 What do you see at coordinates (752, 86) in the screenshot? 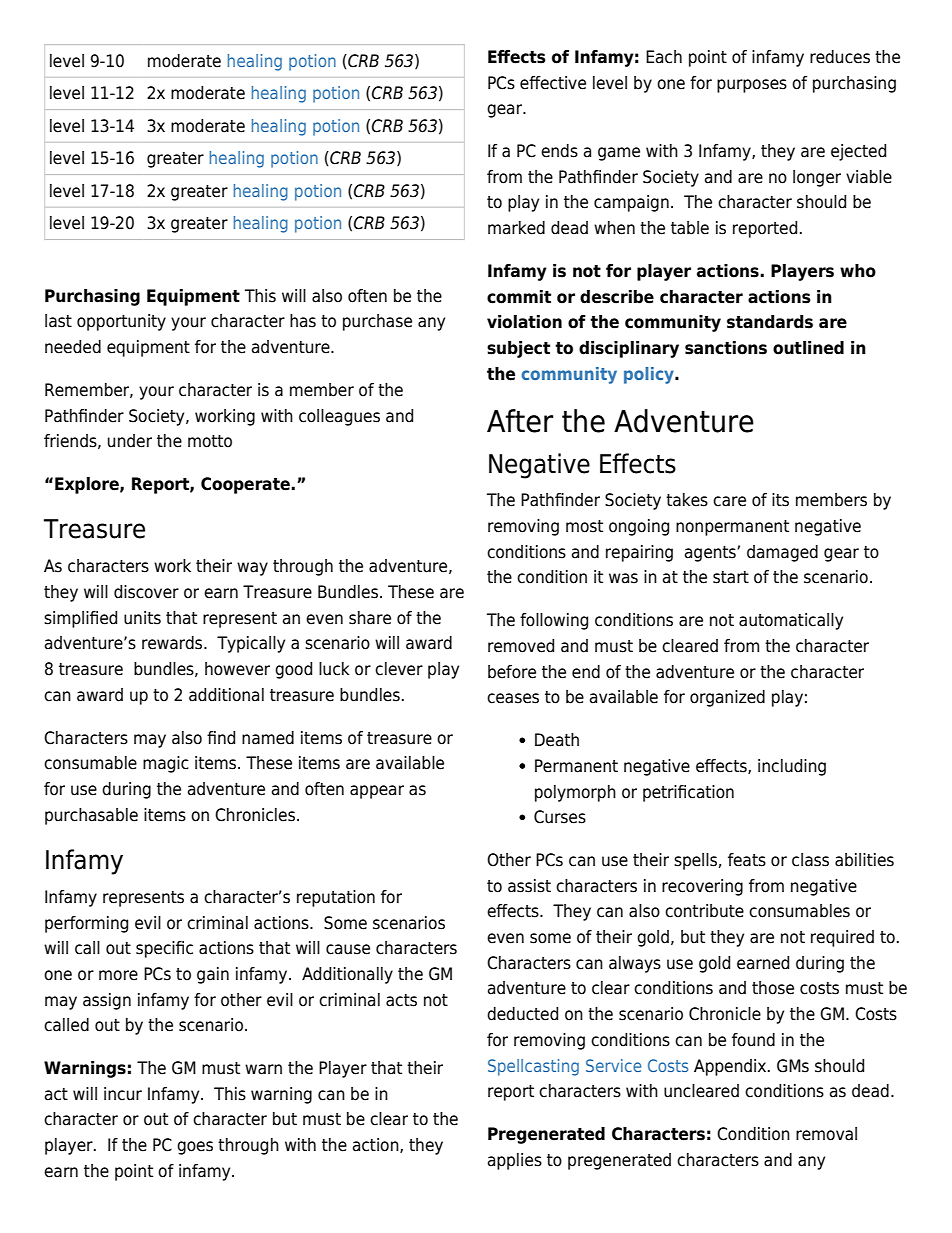
I see `purposes` at bounding box center [752, 86].
